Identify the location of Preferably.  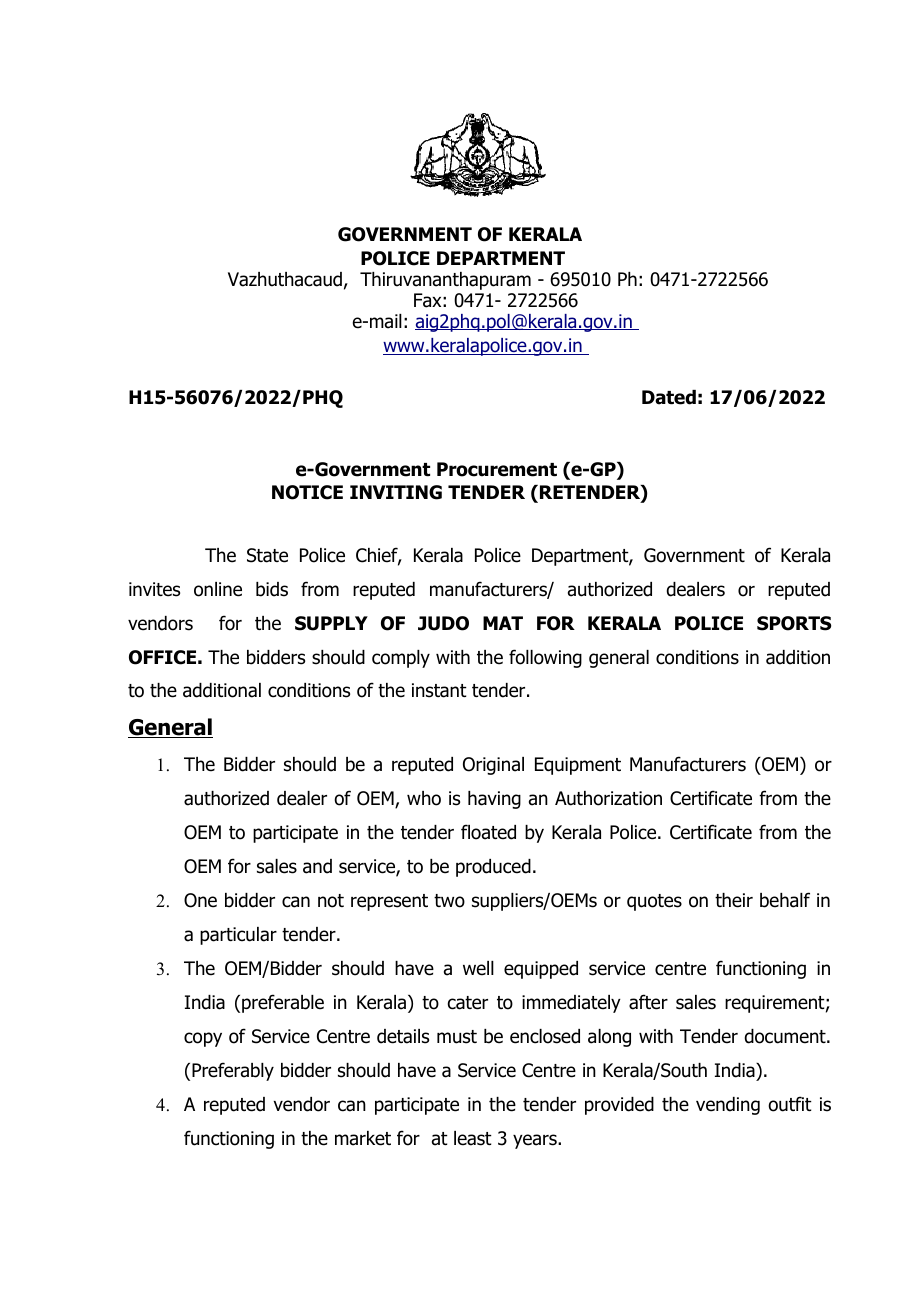
(233, 1071).
